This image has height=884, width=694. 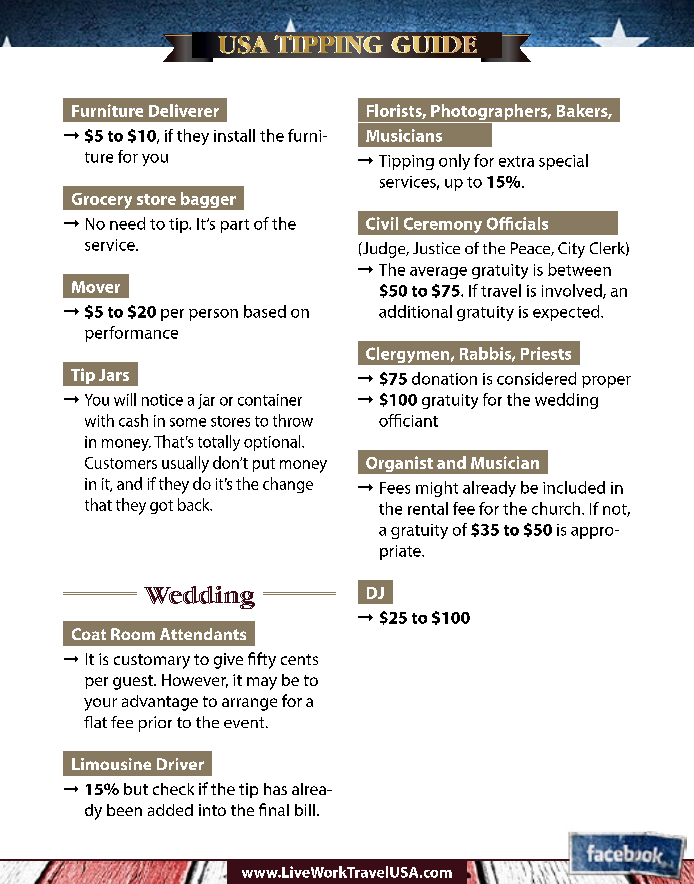 I want to click on Customers, so click(x=121, y=463).
